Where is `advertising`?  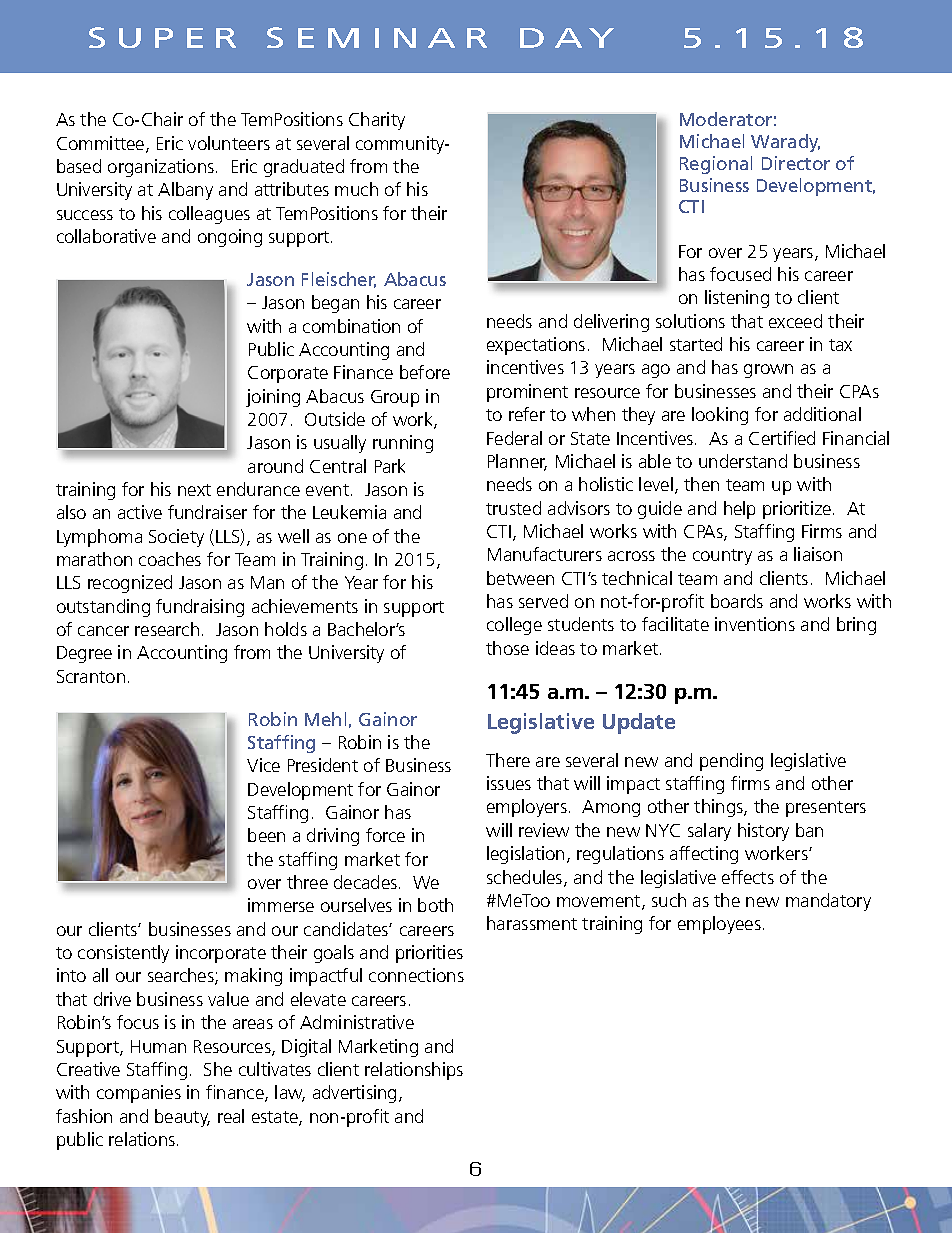 advertising is located at coordinates (354, 1094).
